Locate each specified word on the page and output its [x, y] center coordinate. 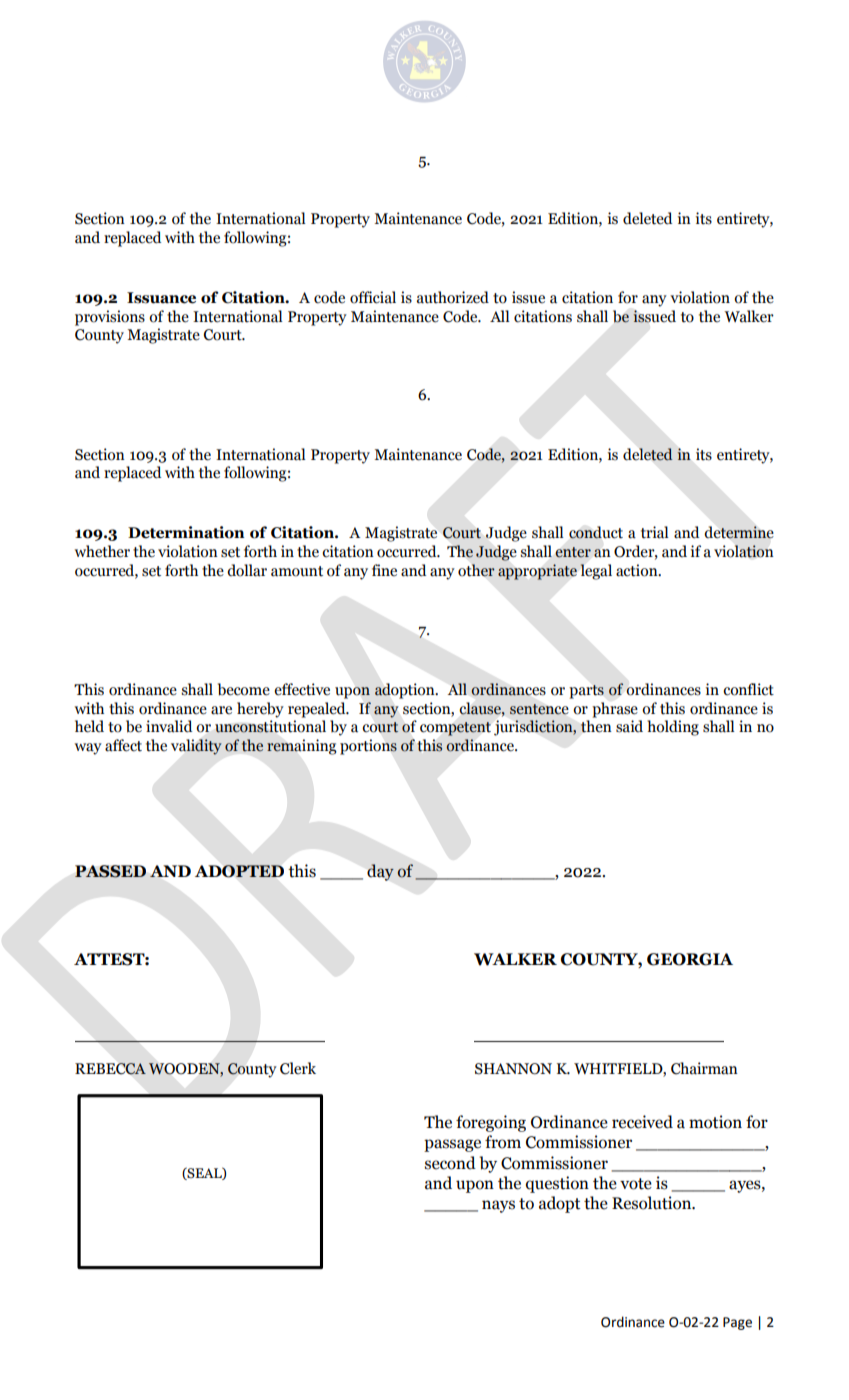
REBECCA [110, 1069]
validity [196, 747]
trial [655, 532]
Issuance [161, 298]
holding [673, 728]
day [380, 872]
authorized [453, 297]
